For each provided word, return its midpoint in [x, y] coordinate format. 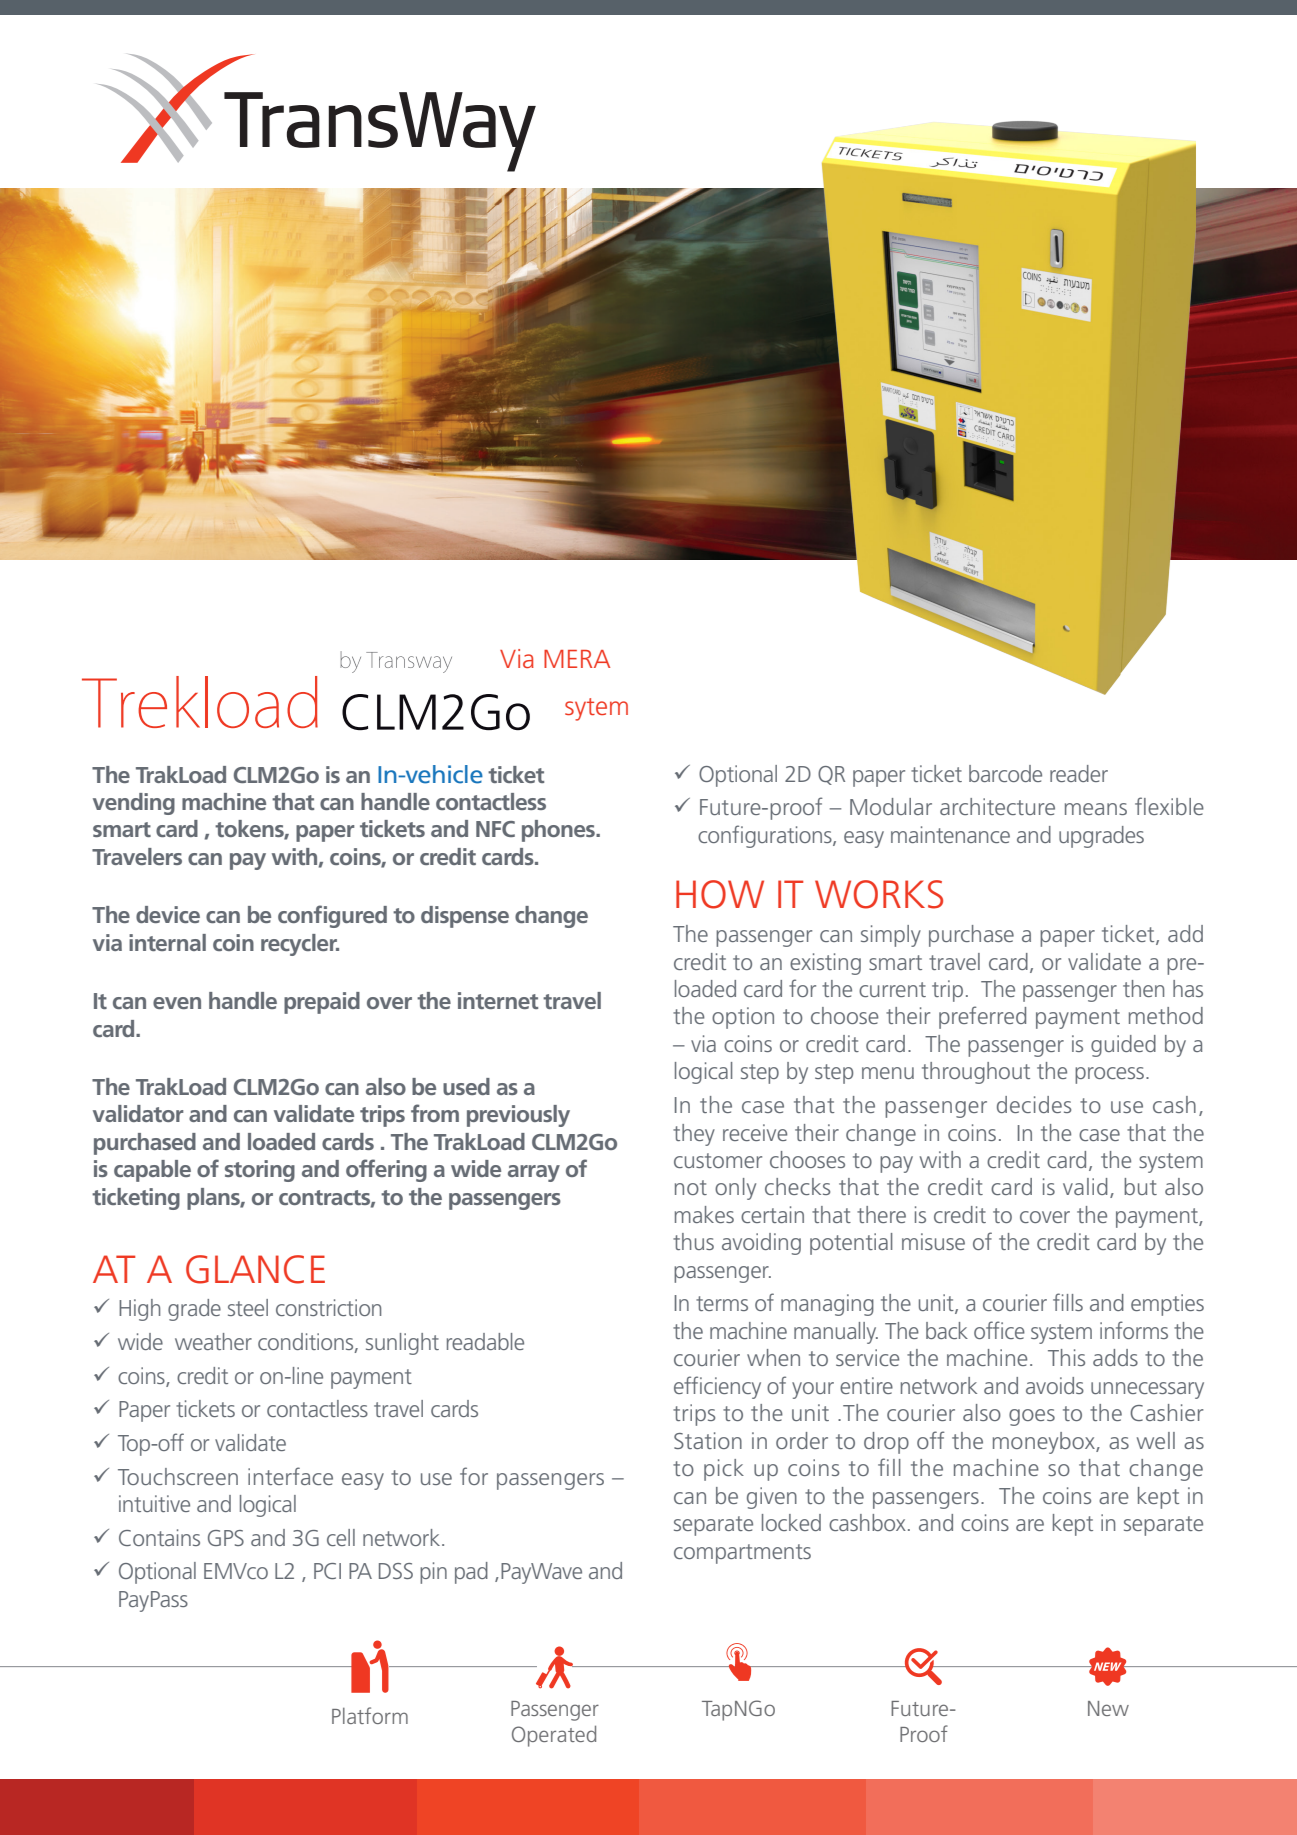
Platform [370, 1715]
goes [1032, 1417]
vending [134, 804]
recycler [300, 945]
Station [708, 1440]
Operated [554, 1736]
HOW [720, 894]
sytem [596, 709]
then [1143, 988]
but [1140, 1186]
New [1108, 1708]
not [691, 1187]
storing [260, 1171]
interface [290, 1476]
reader [1079, 773]
